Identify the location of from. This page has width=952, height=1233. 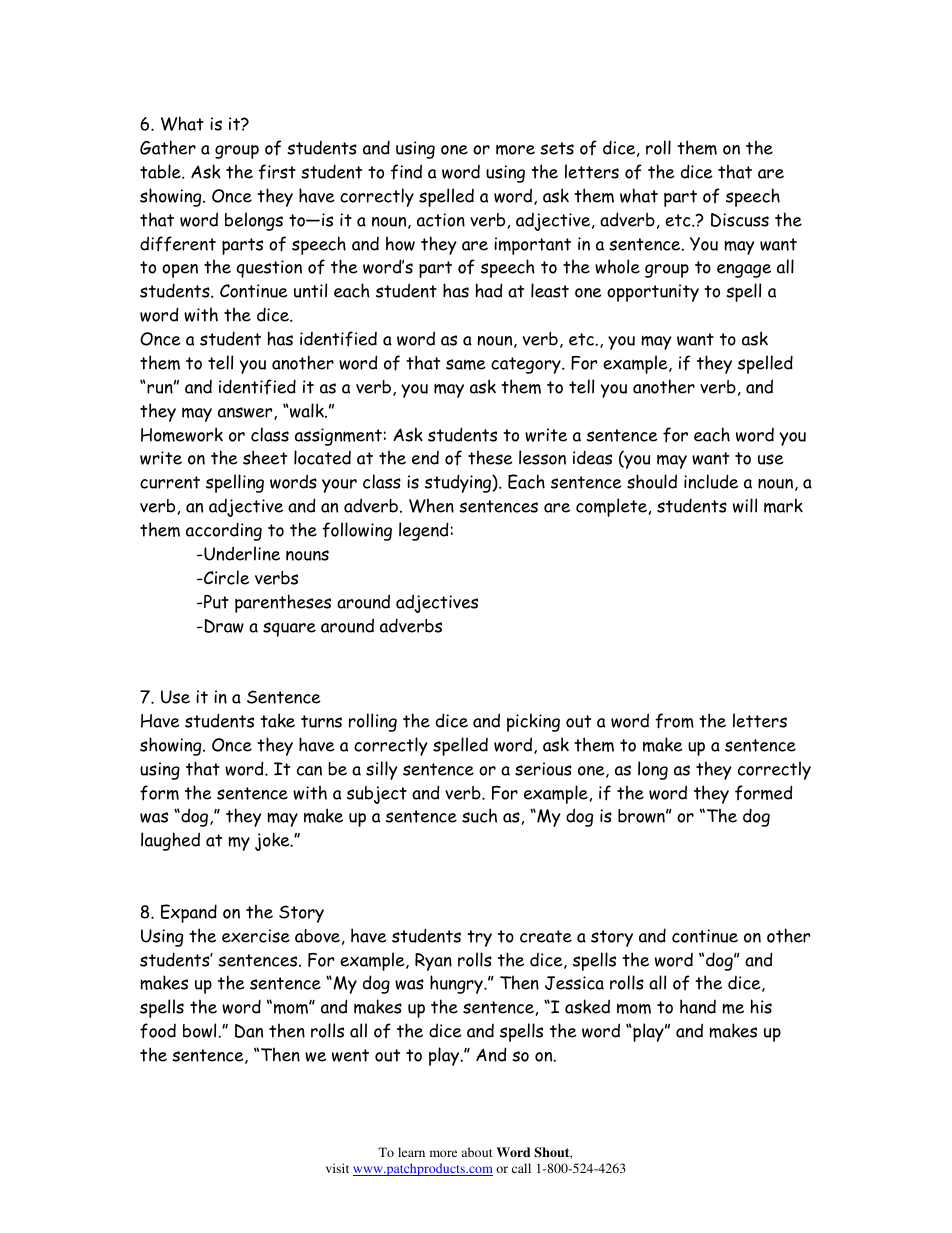
(674, 721).
